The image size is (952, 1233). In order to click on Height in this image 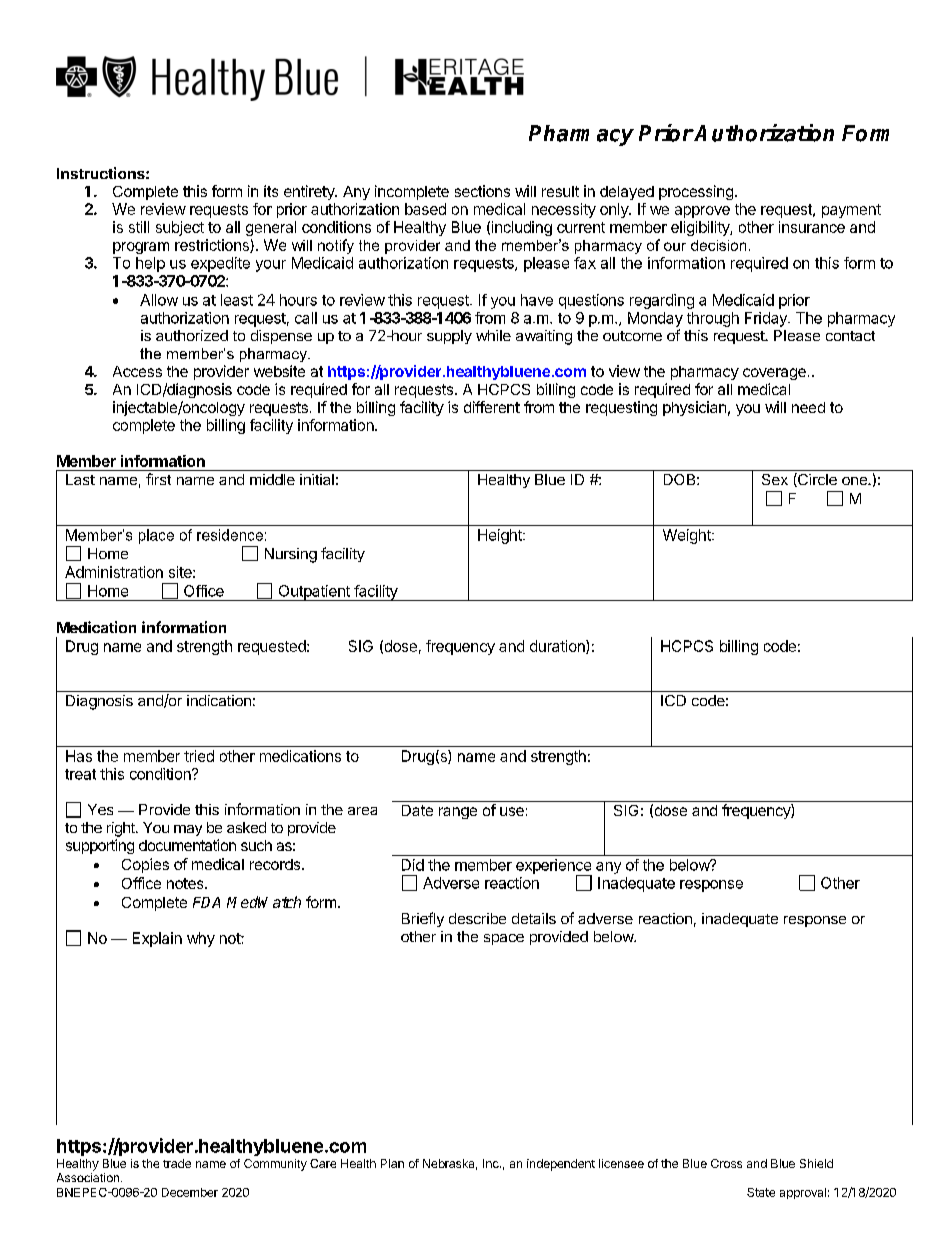, I will do `click(501, 536)`.
